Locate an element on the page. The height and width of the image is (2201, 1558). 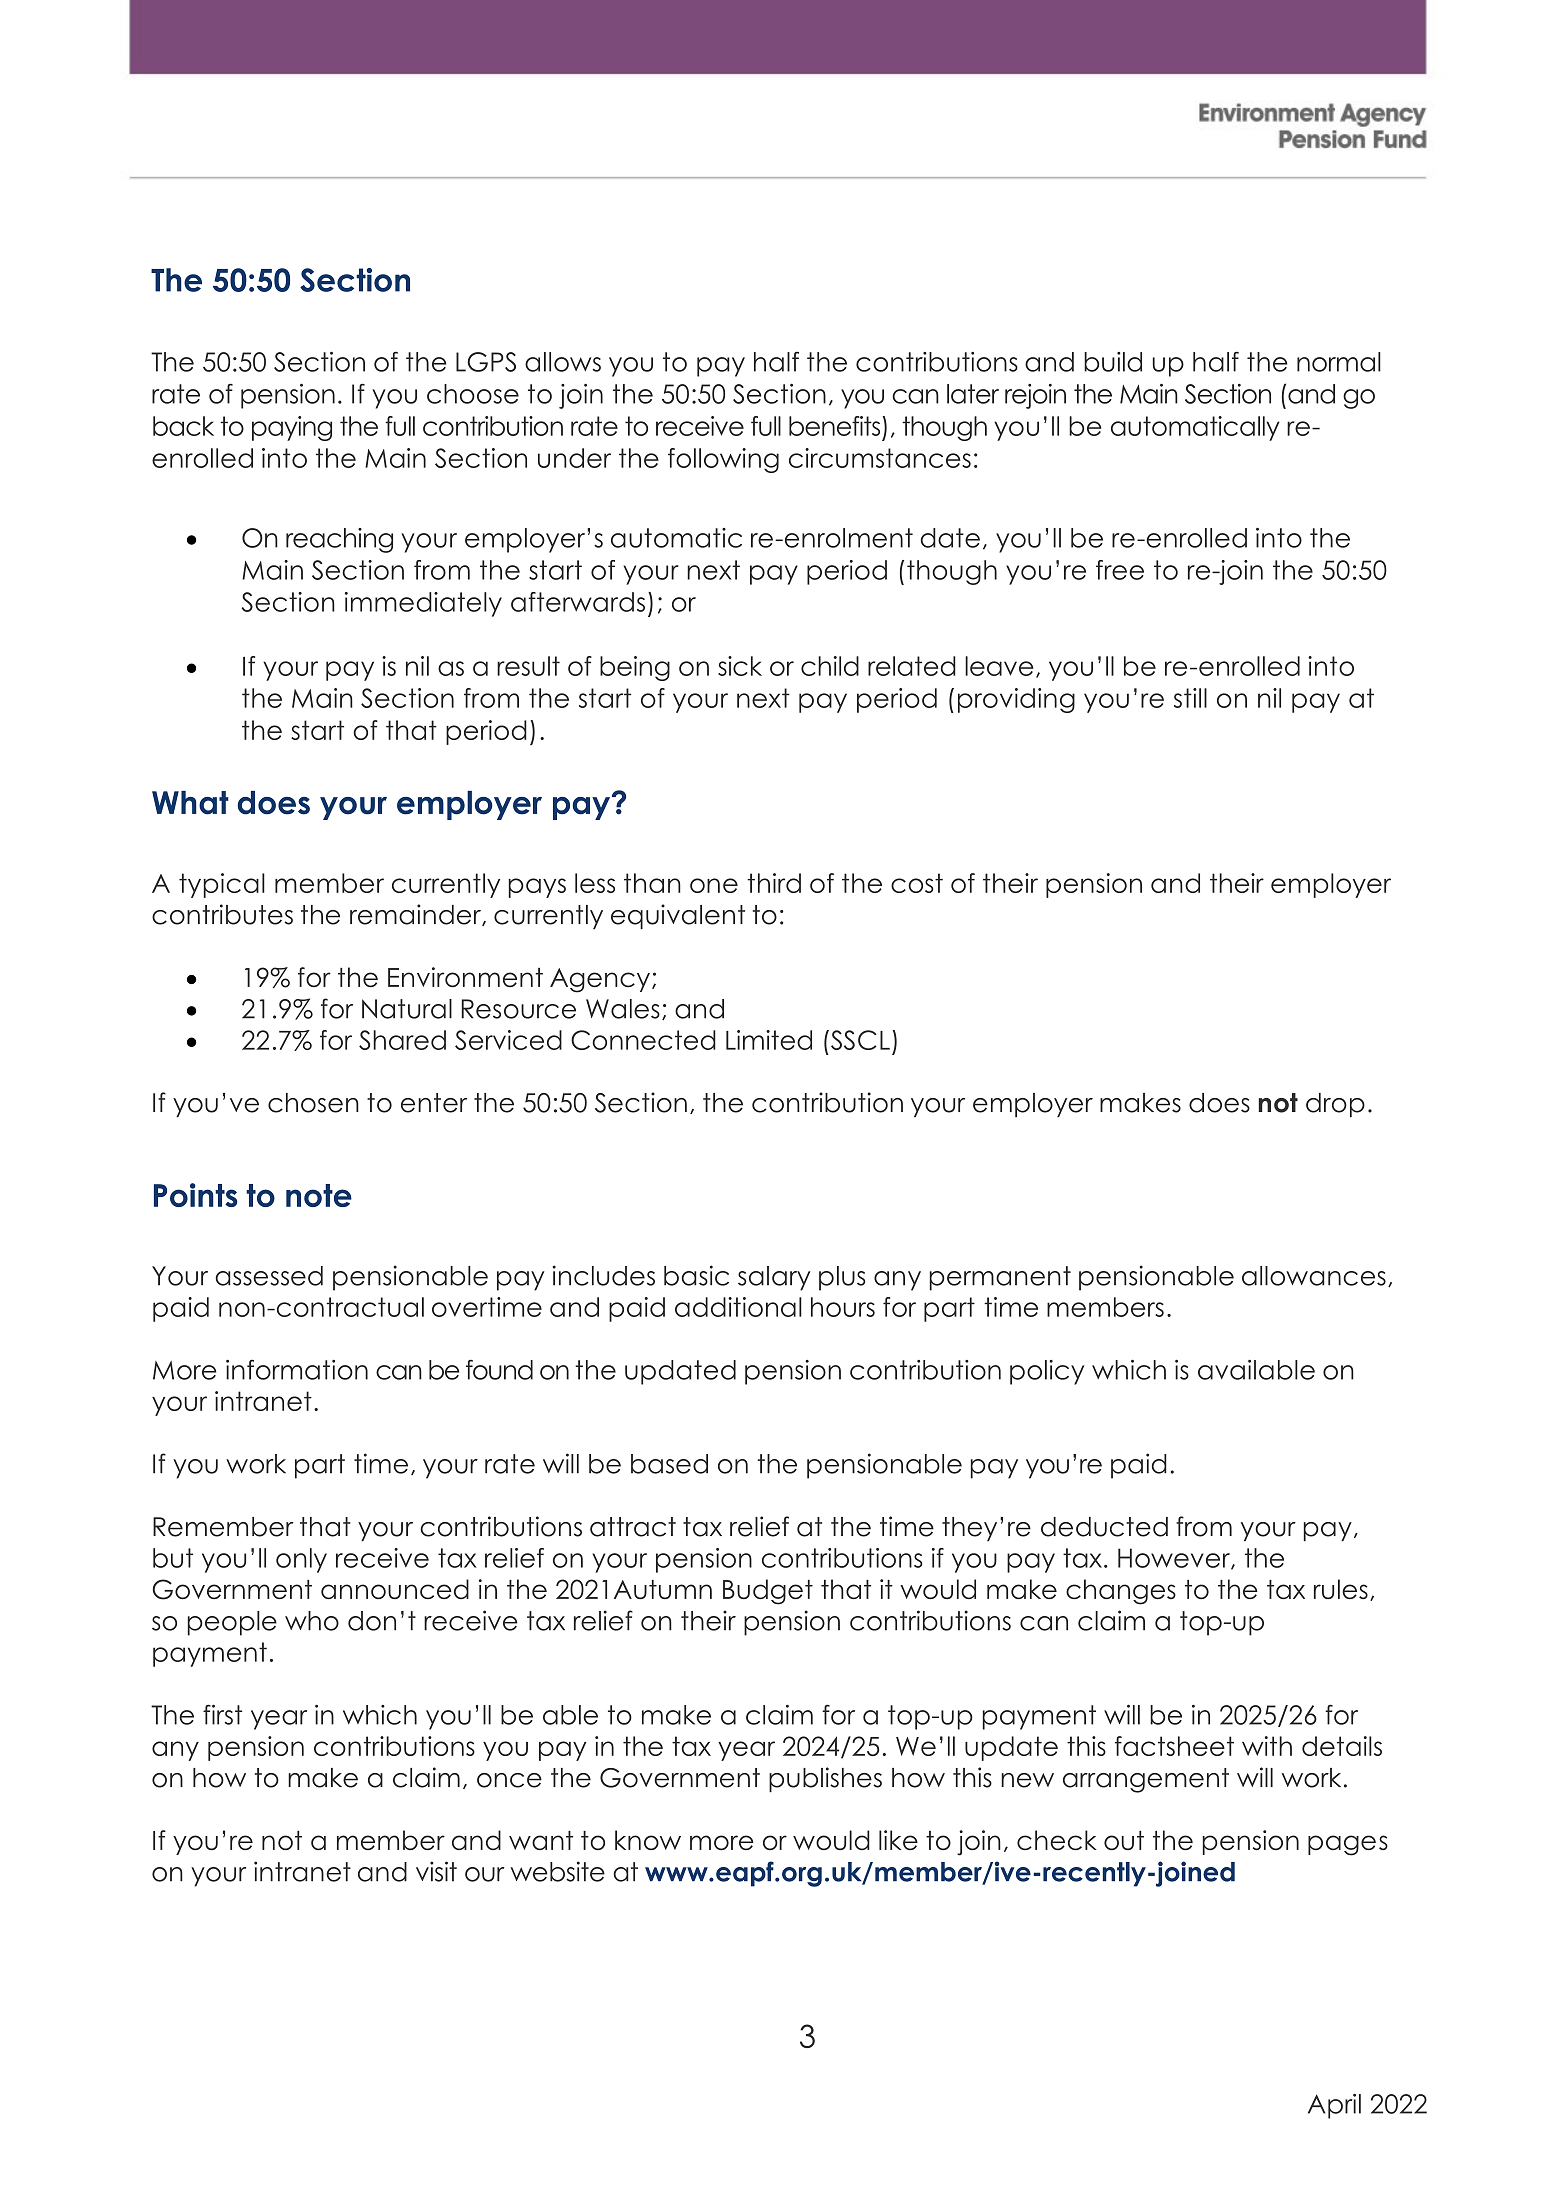
April is located at coordinates (1334, 2106).
